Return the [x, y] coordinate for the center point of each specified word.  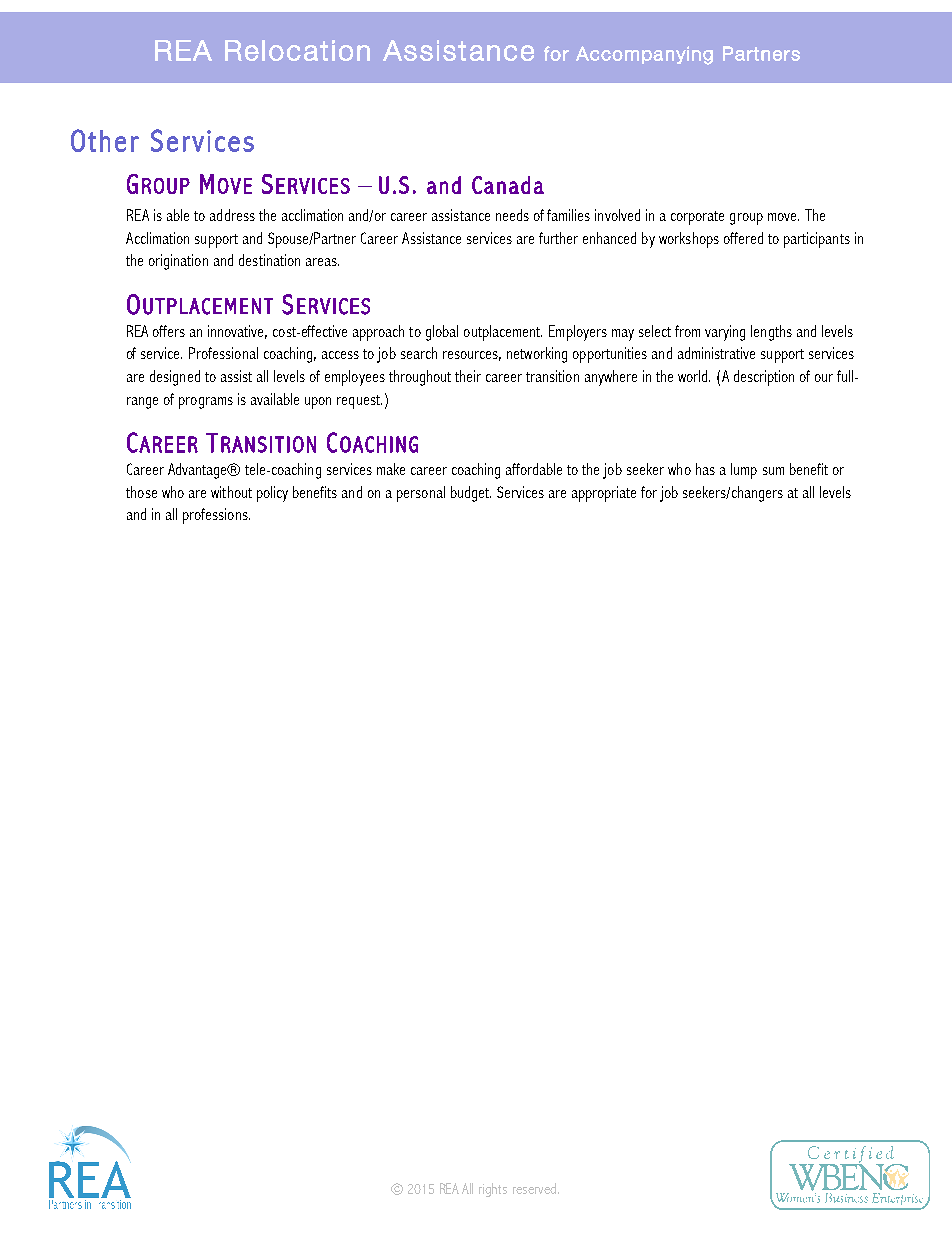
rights [493, 1190]
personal [421, 494]
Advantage [199, 471]
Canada [508, 185]
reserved [536, 1188]
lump [744, 471]
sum [773, 471]
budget [471, 494]
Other [105, 140]
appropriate [604, 494]
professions [216, 516]
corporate [697, 218]
